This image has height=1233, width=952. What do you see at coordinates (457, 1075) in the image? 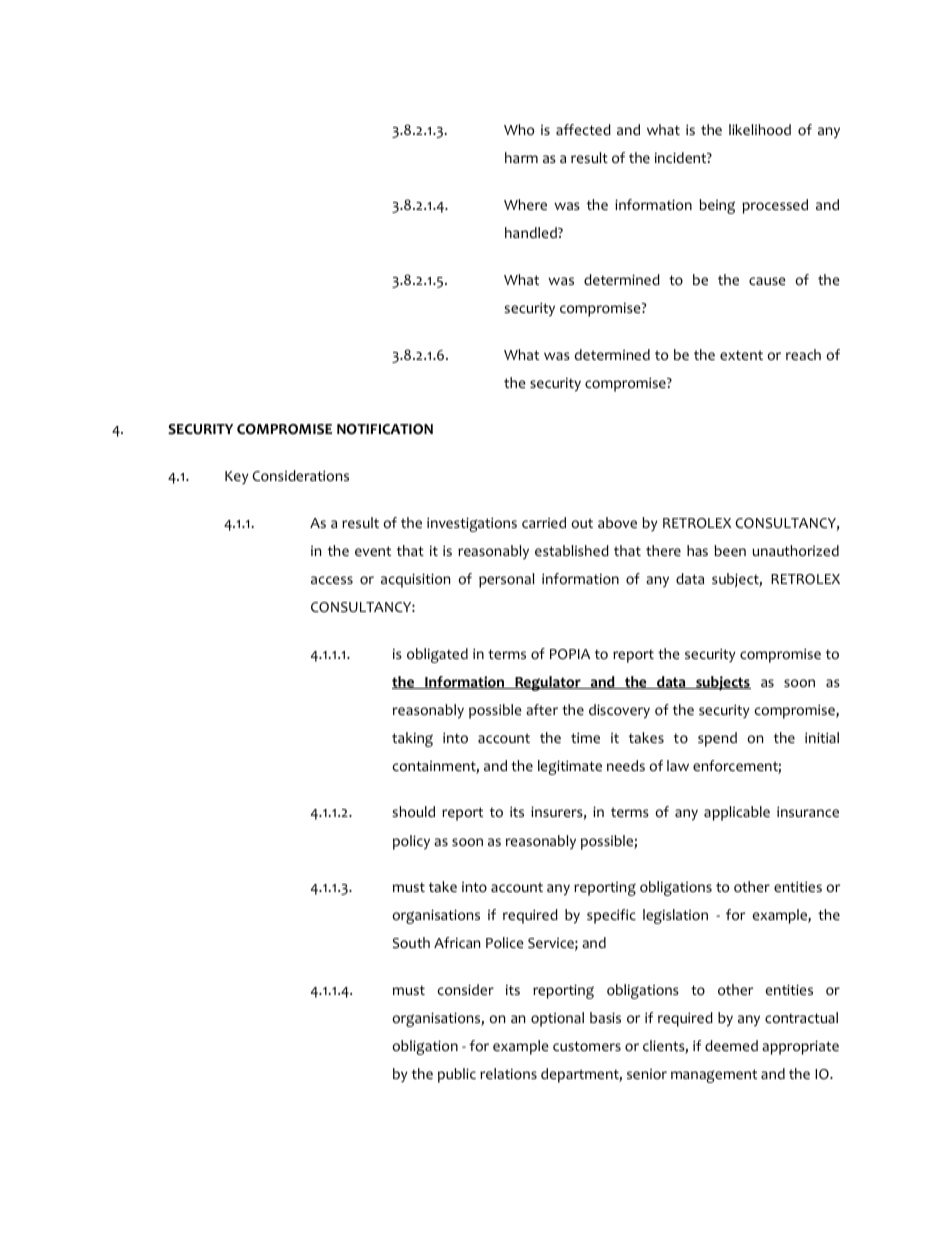
I see `public` at bounding box center [457, 1075].
